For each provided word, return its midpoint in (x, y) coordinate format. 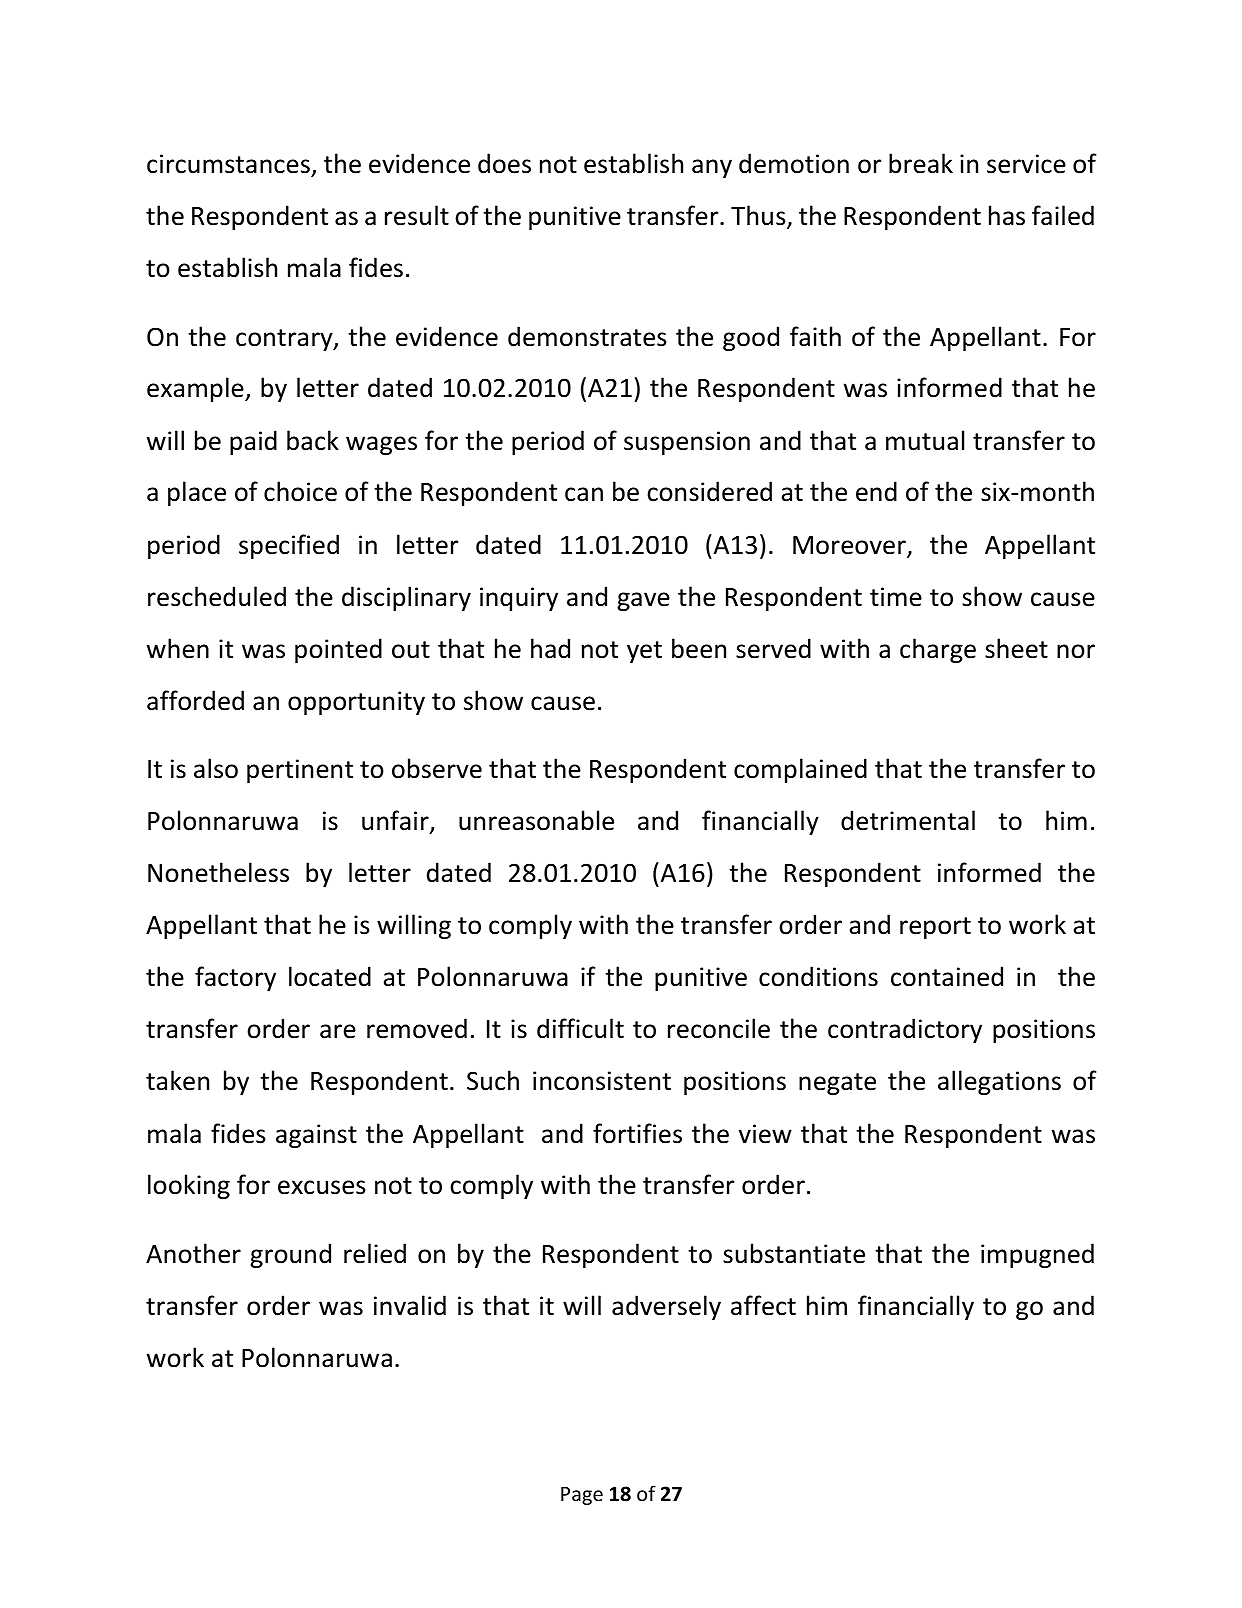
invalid (410, 1305)
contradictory (905, 1030)
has (1007, 215)
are (338, 1031)
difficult (580, 1028)
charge (938, 650)
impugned (1037, 1255)
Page (582, 1496)
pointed (338, 650)
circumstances (228, 164)
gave (643, 601)
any (712, 168)
